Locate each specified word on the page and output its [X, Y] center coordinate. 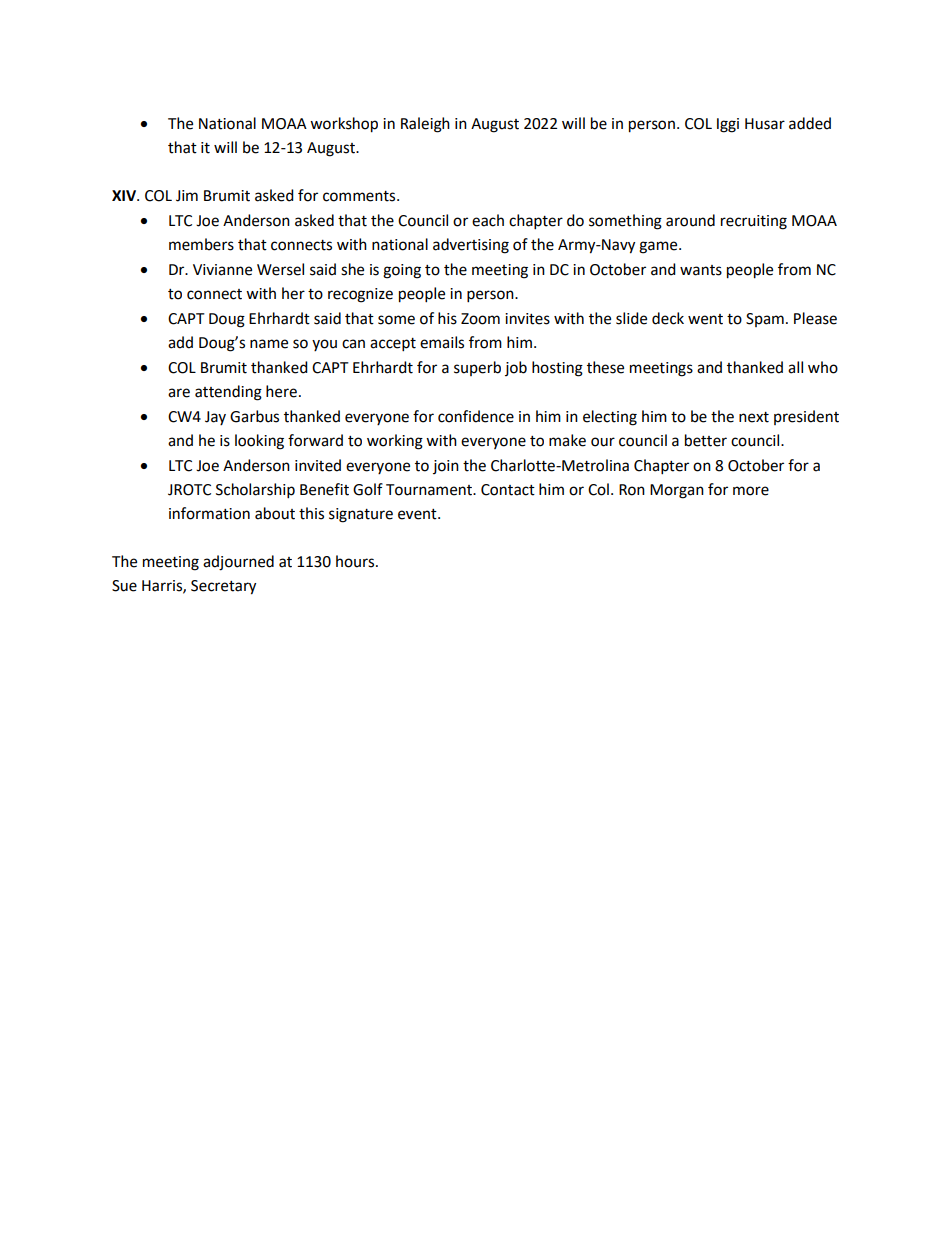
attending [228, 393]
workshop [344, 125]
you [324, 345]
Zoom [480, 319]
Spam [765, 320]
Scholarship [255, 491]
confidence [476, 416]
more [751, 491]
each [488, 220]
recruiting [754, 222]
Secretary [223, 587]
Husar [765, 124]
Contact [508, 490]
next [754, 417]
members [201, 244]
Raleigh [425, 125]
